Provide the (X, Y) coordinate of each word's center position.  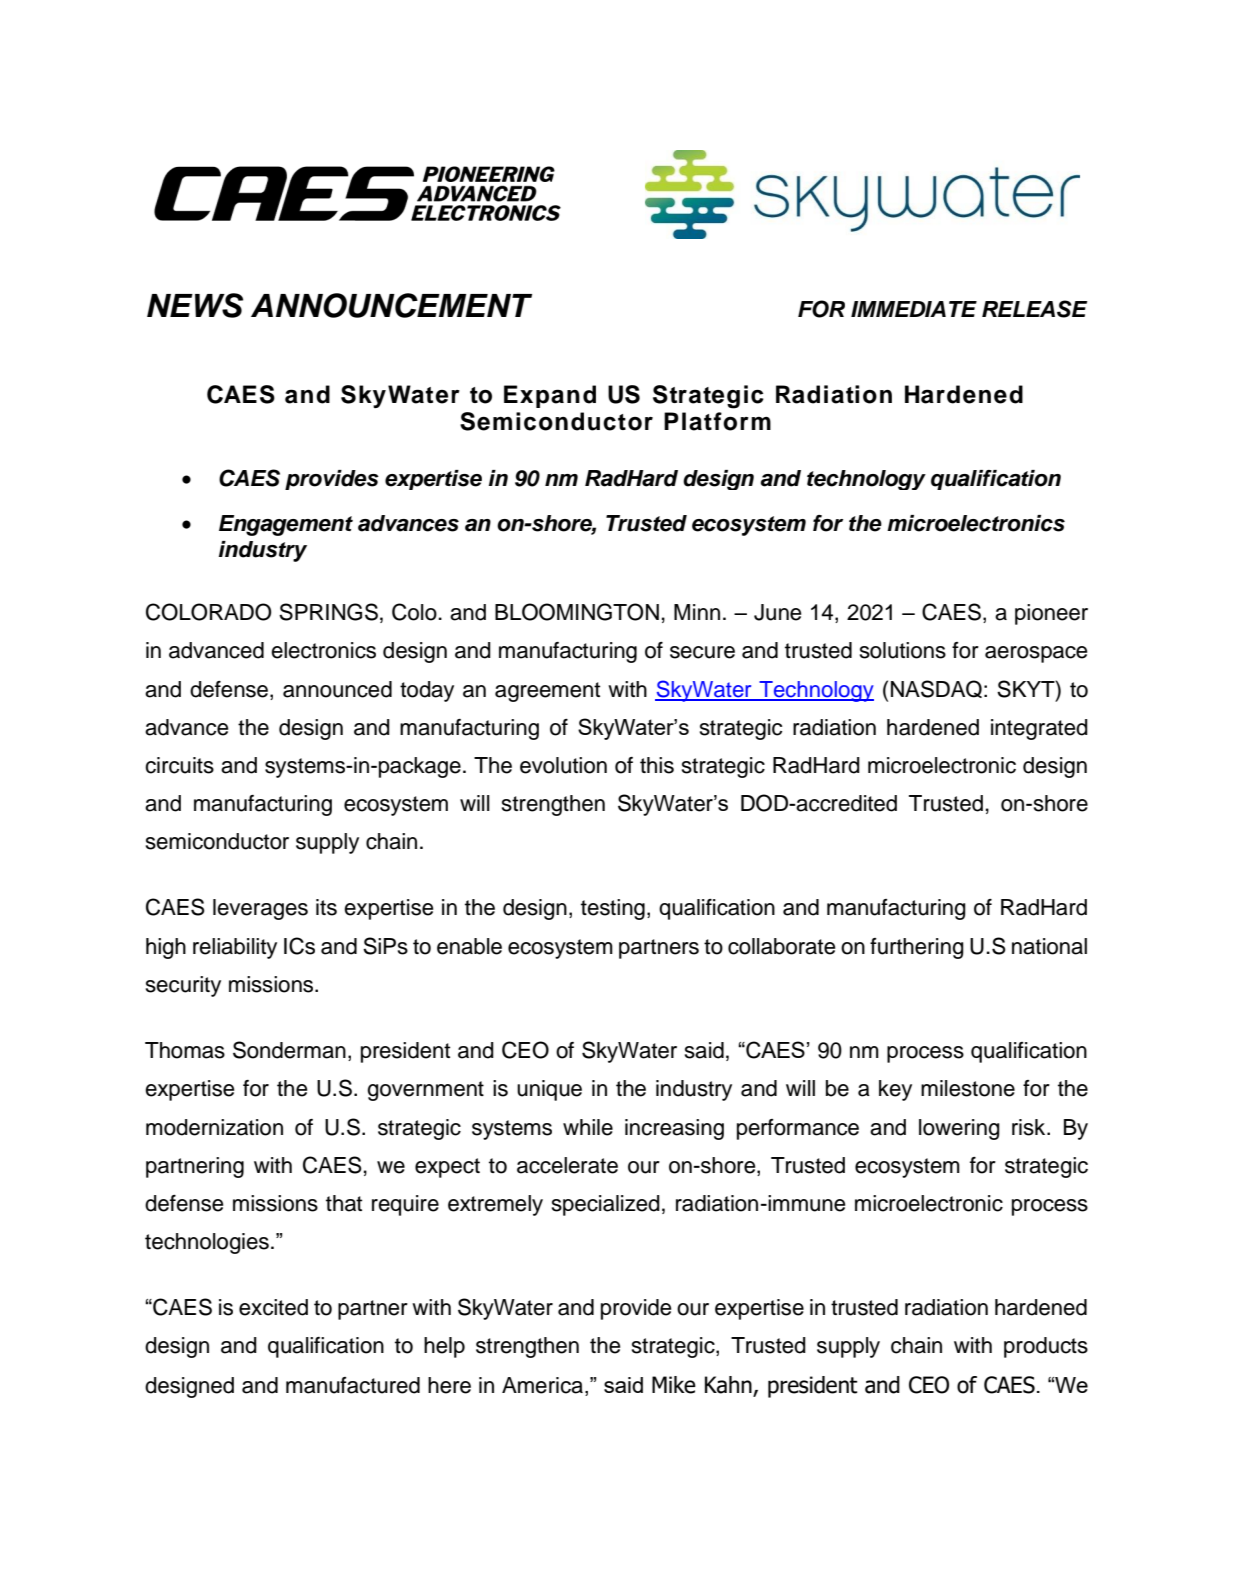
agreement (547, 692)
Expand (550, 396)
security (183, 986)
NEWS (195, 305)
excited (273, 1307)
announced (337, 689)
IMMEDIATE (914, 309)
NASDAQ (936, 689)
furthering (917, 948)
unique (549, 1090)
